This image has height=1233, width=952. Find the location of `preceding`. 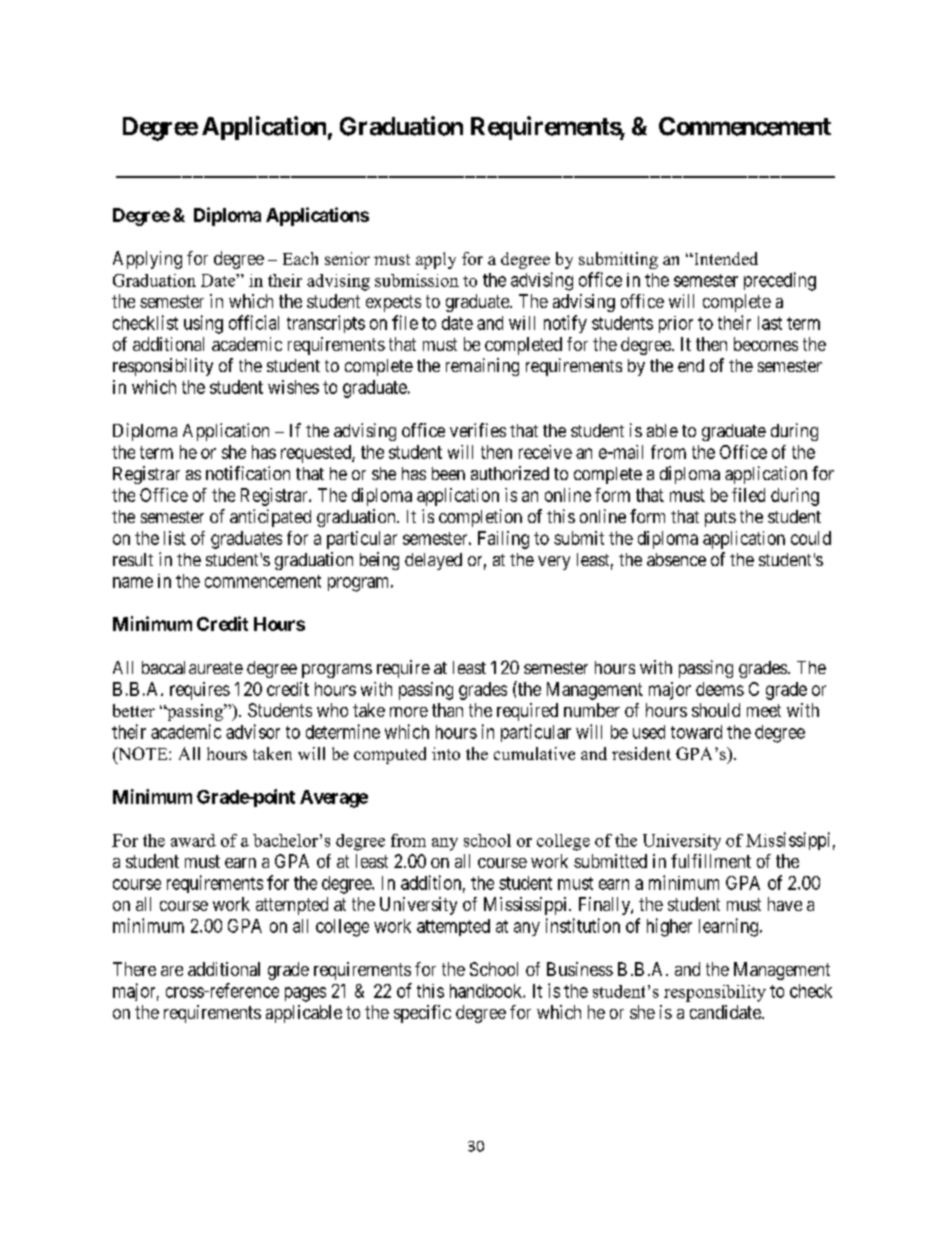

preceding is located at coordinates (780, 281).
